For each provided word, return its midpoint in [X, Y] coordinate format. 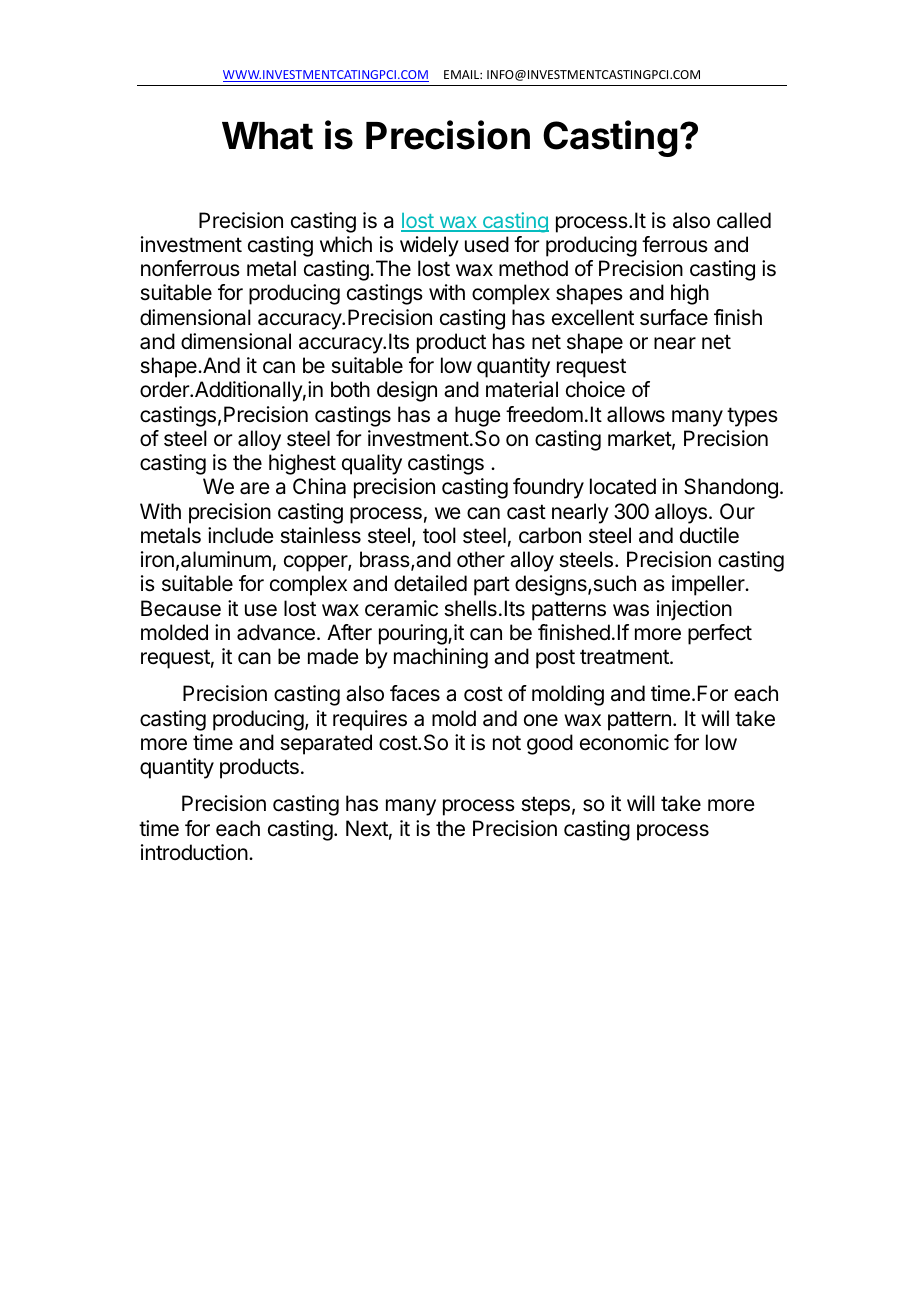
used [487, 244]
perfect [720, 634]
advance [276, 632]
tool [439, 535]
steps [545, 806]
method [533, 268]
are [255, 488]
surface [674, 317]
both [350, 389]
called [744, 220]
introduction [194, 852]
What [267, 136]
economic [624, 742]
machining [441, 658]
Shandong [731, 488]
